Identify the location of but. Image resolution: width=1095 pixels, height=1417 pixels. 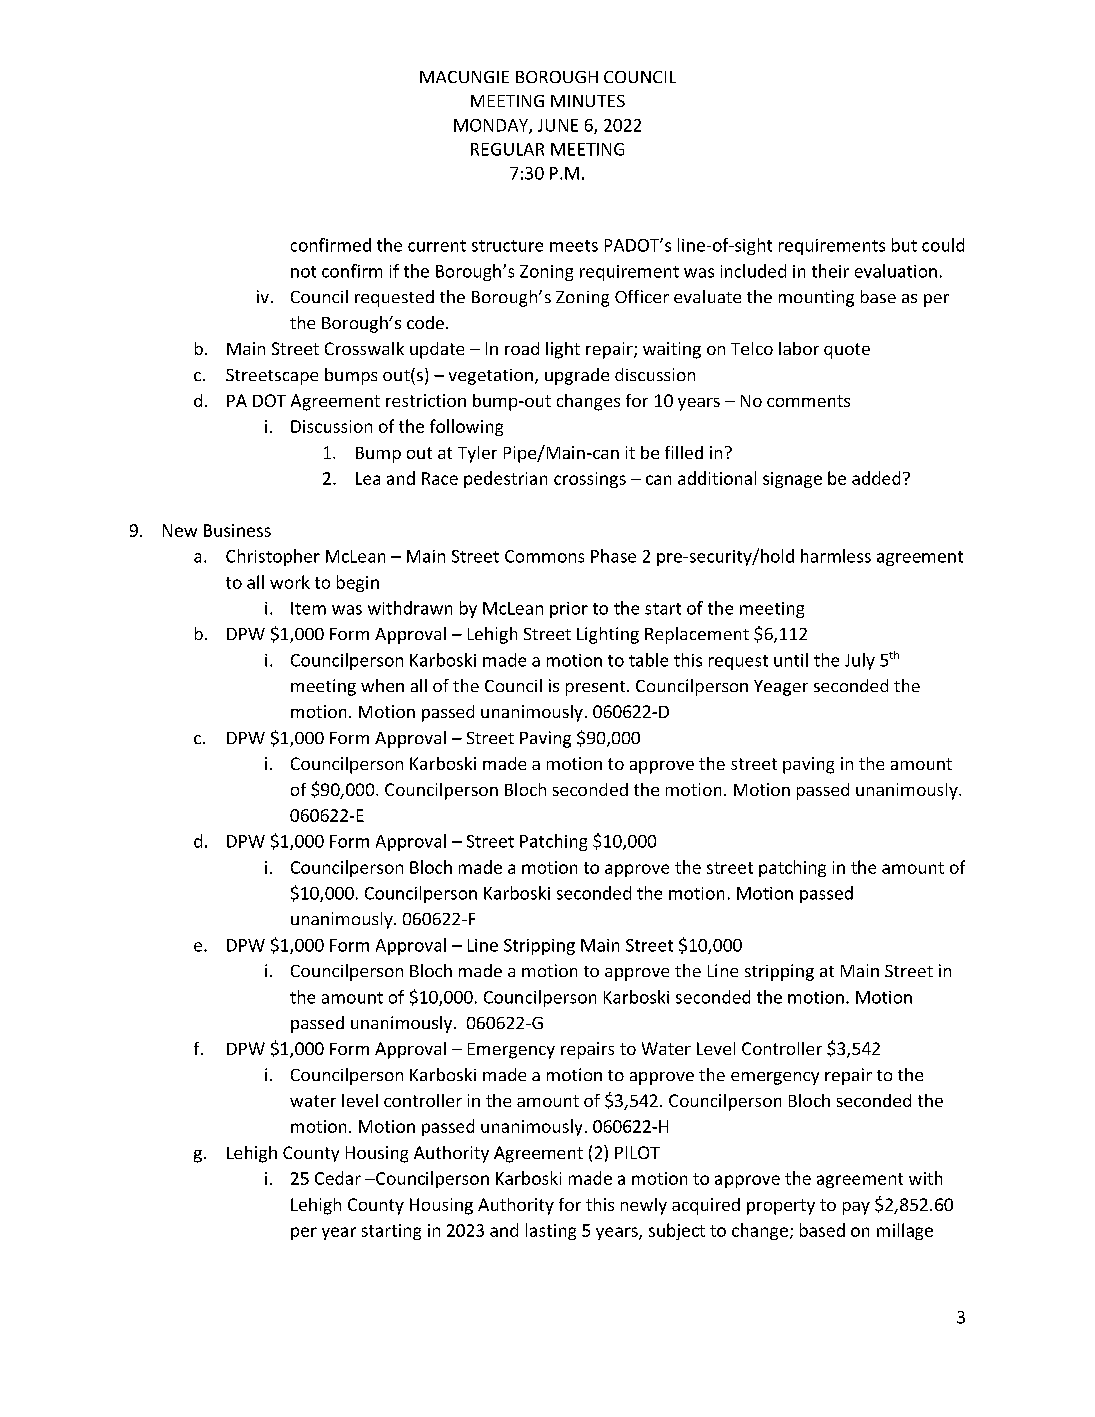
(904, 245).
